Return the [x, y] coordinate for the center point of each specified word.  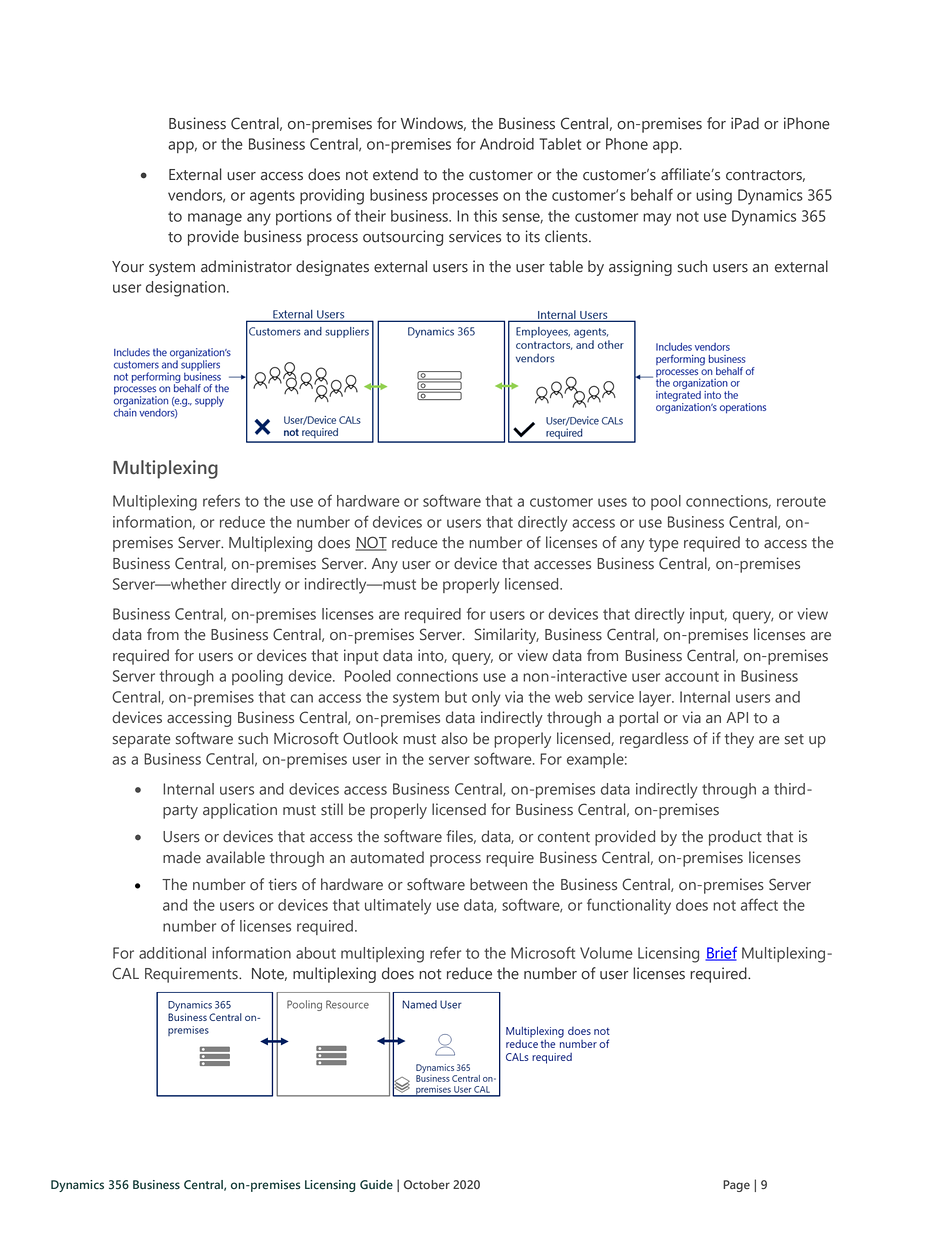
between [498, 884]
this [485, 216]
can [301, 698]
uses [612, 502]
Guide [376, 1185]
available [235, 857]
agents [272, 197]
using [714, 197]
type [664, 545]
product [735, 838]
